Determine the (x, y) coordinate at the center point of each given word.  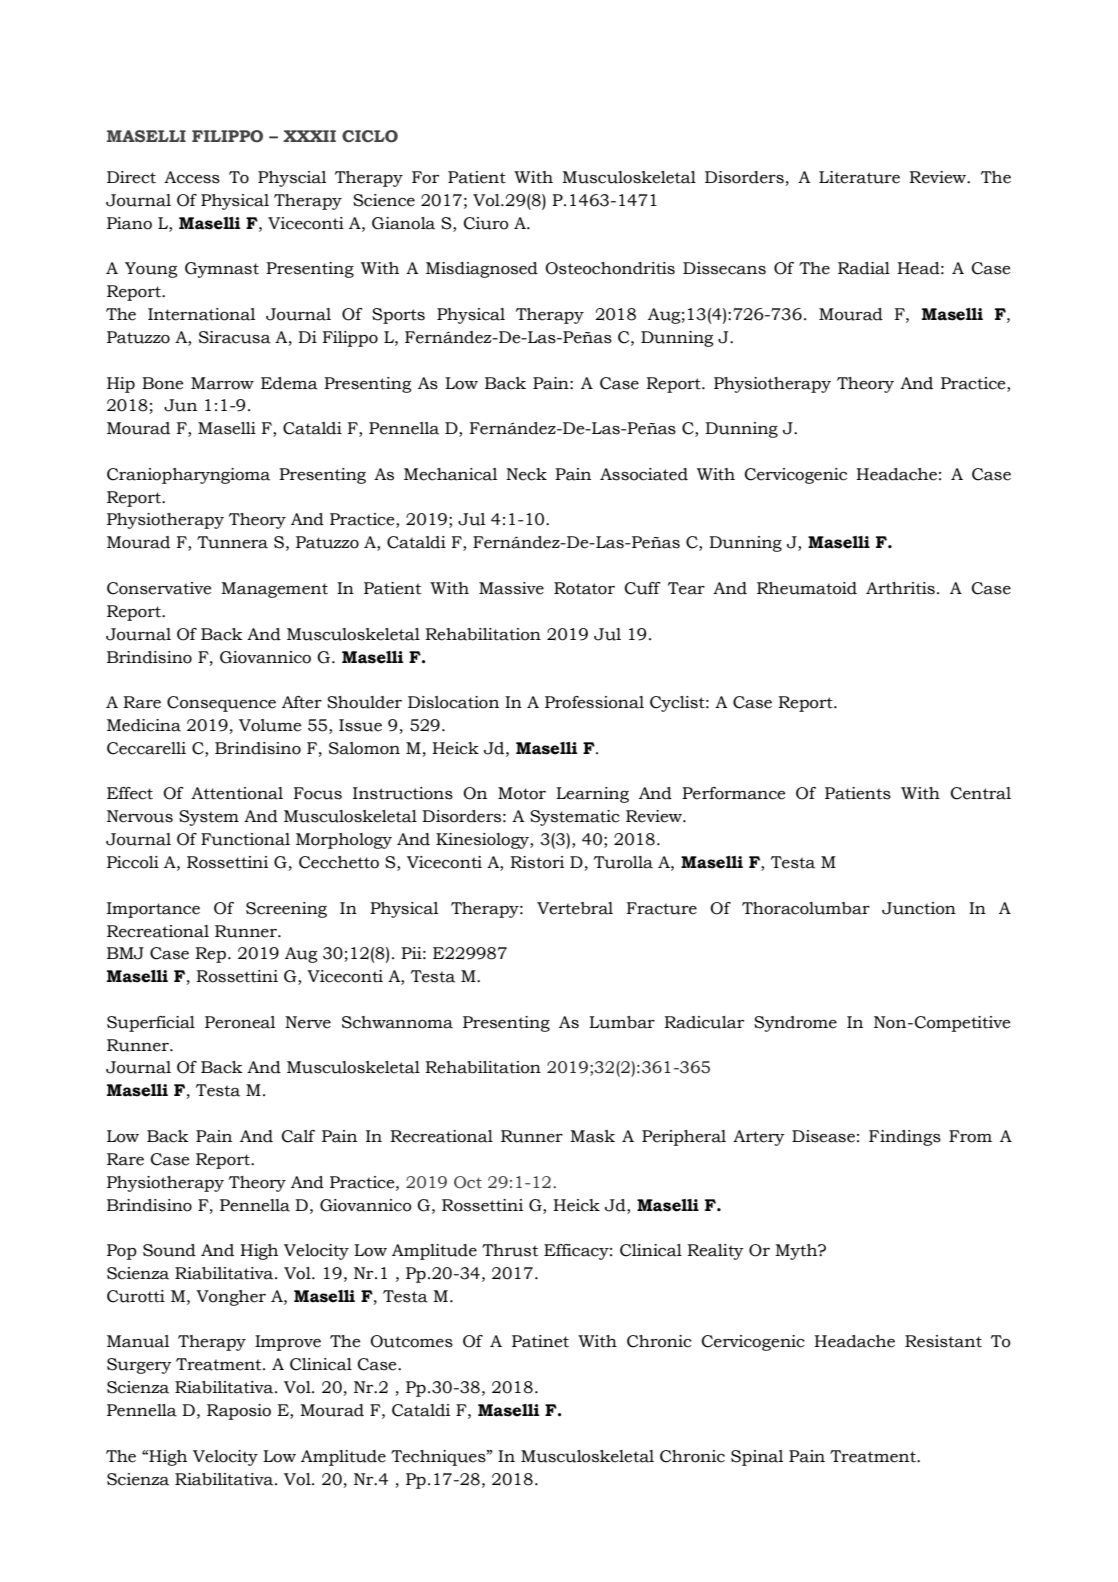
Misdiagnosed (482, 270)
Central (981, 793)
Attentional (237, 793)
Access (192, 177)
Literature (859, 177)
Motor (522, 793)
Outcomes (411, 1341)
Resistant (943, 1341)
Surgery (139, 1366)
